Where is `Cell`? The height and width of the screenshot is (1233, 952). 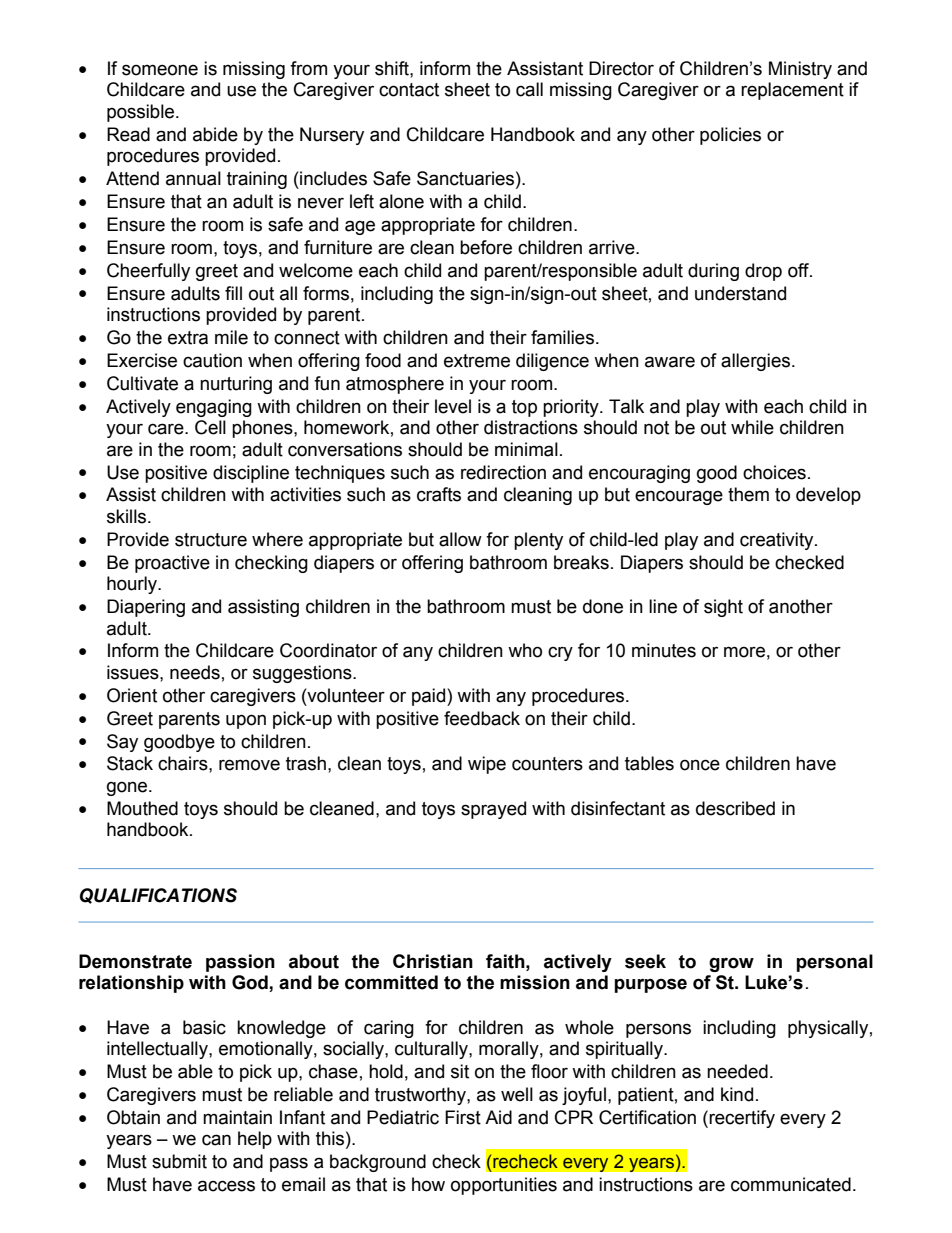 Cell is located at coordinates (210, 427).
